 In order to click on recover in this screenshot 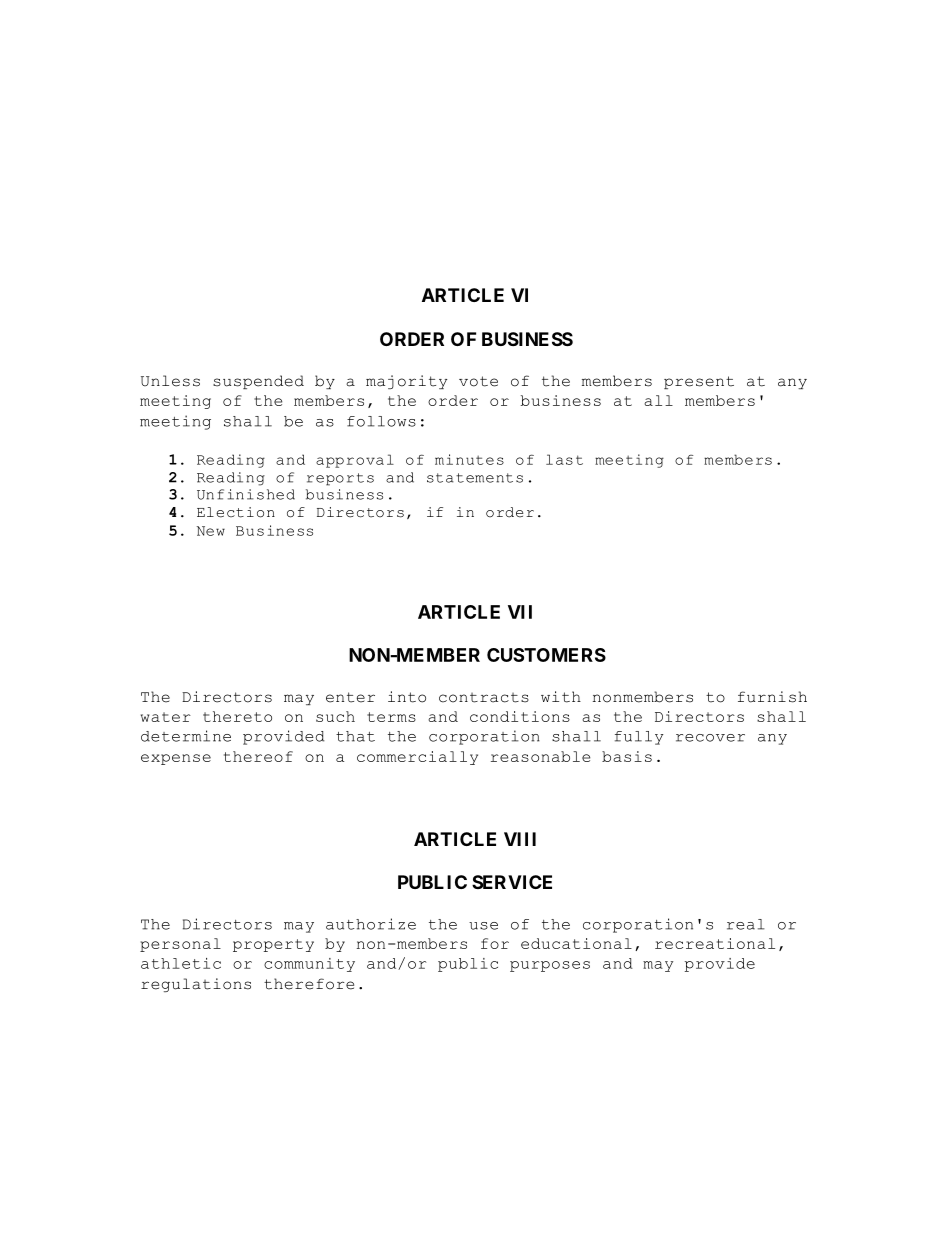, I will do `click(710, 738)`.
